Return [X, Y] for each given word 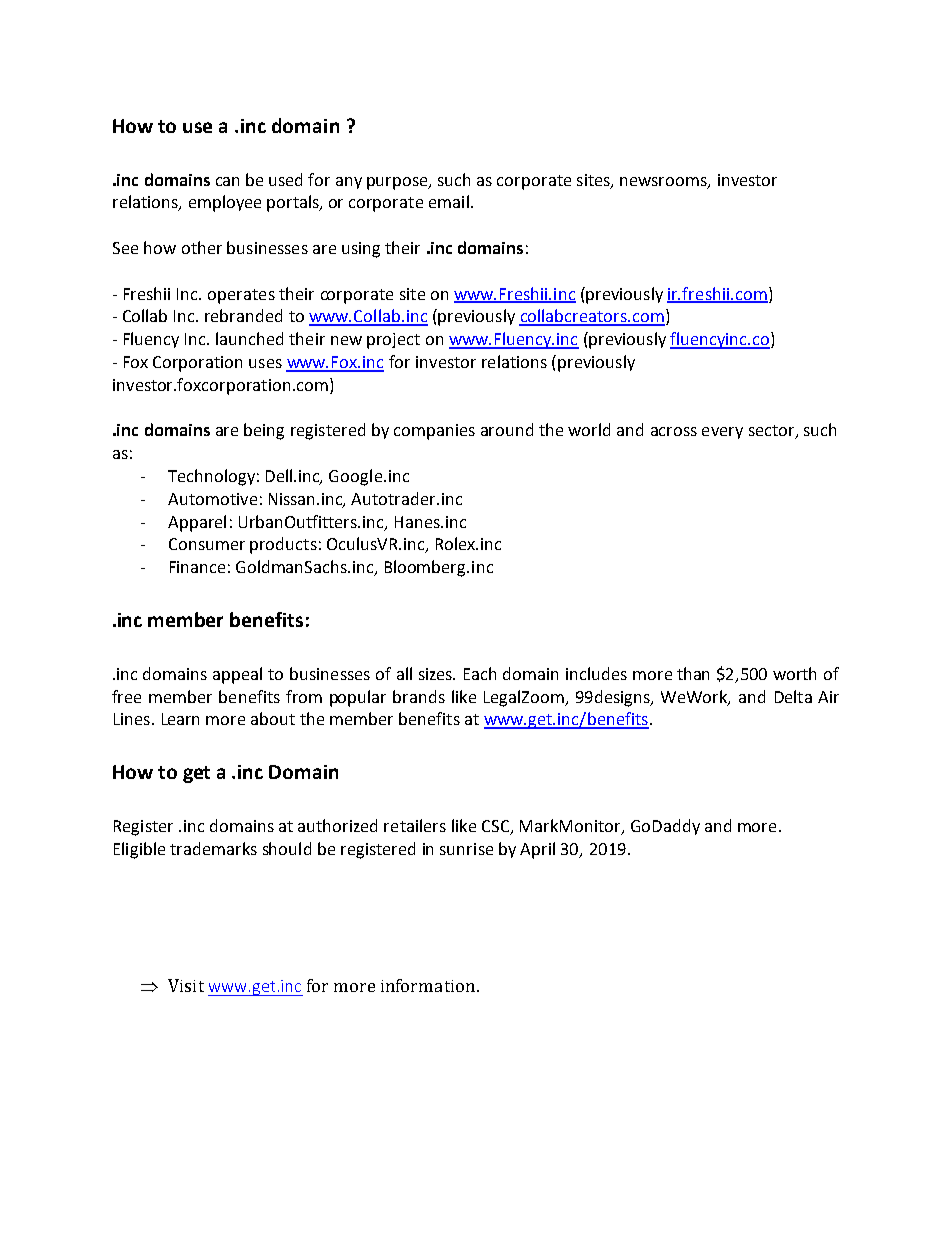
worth [794, 673]
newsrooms [664, 182]
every [722, 433]
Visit [186, 985]
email [449, 201]
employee [225, 203]
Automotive [212, 499]
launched [249, 338]
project [393, 341]
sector [773, 432]
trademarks [213, 848]
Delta [793, 696]
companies [434, 432]
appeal [237, 675]
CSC [497, 827]
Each [480, 673]
